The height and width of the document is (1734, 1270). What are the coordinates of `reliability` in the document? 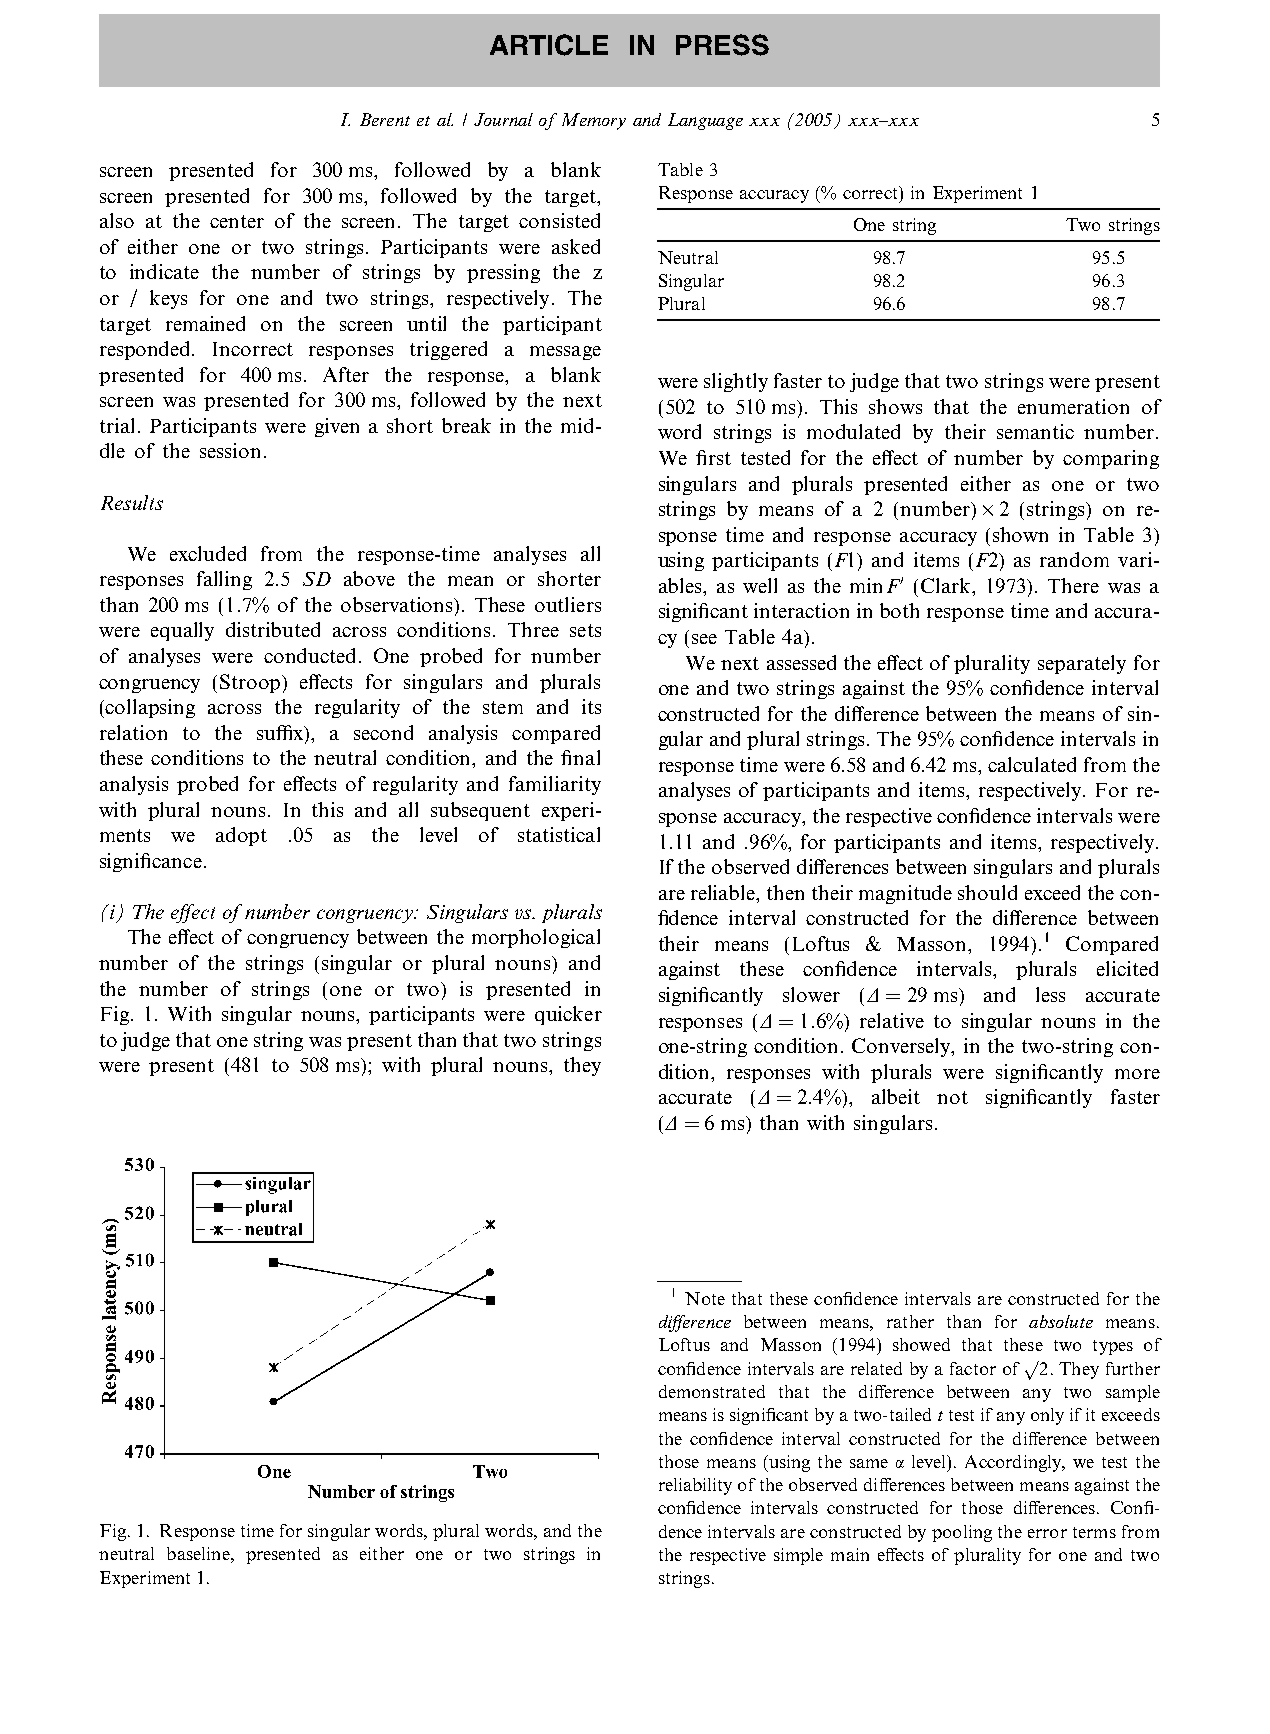 It's located at (695, 1486).
